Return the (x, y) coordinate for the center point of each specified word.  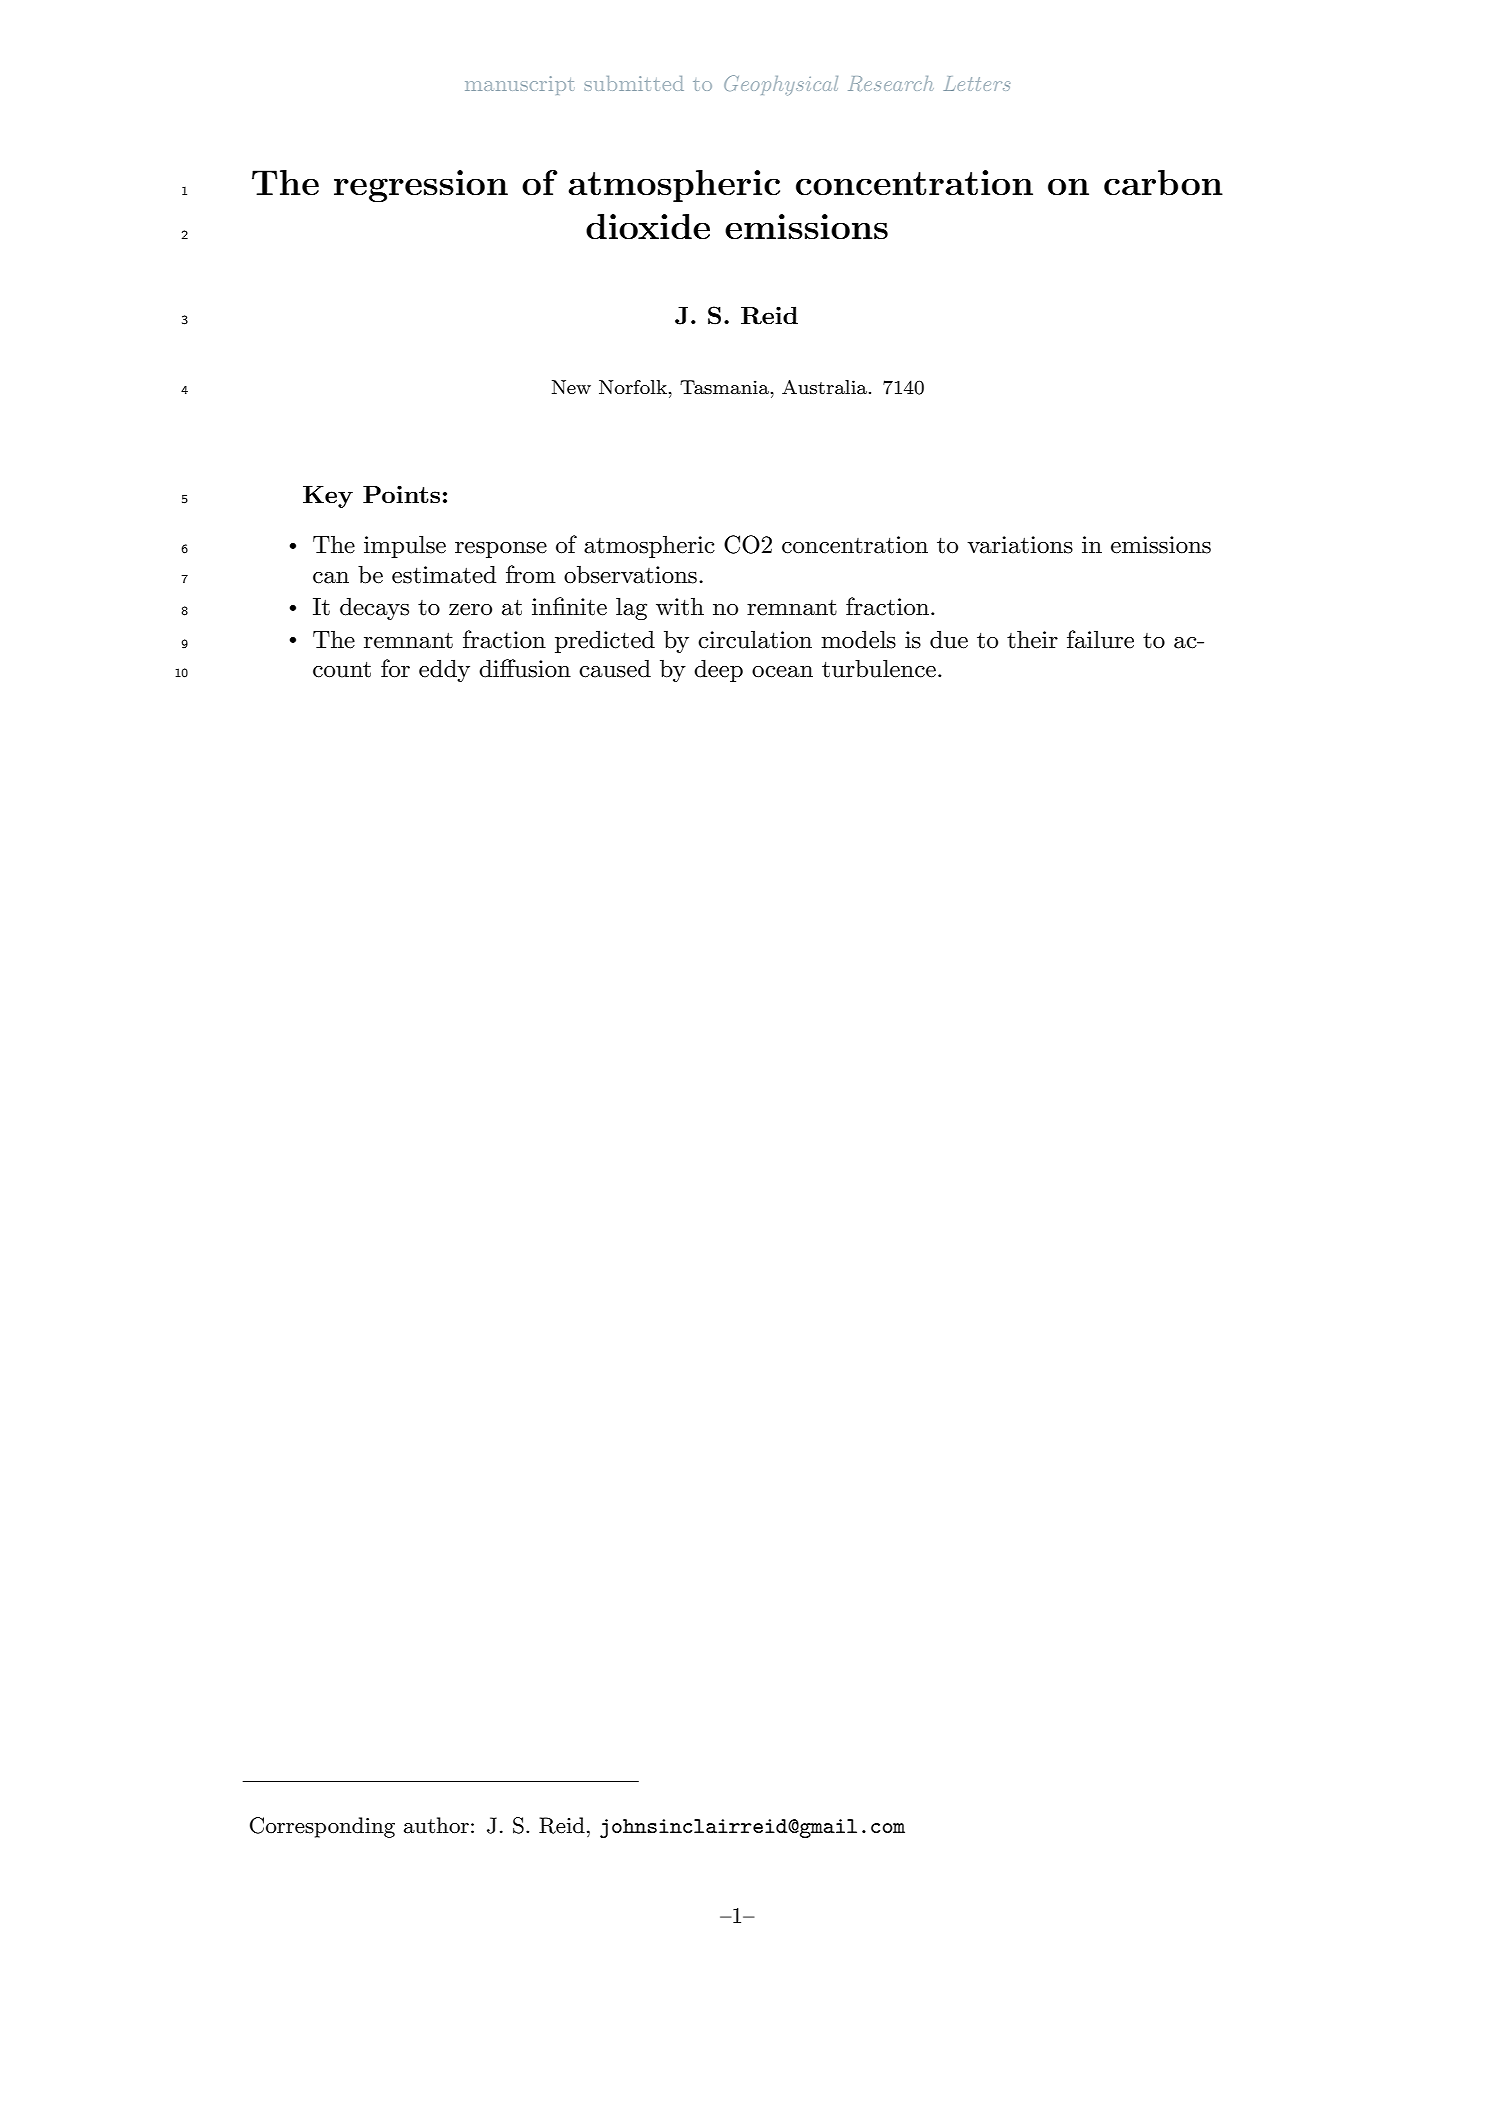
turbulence (879, 668)
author (436, 1825)
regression (421, 186)
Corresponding (322, 1827)
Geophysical (781, 85)
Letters (977, 83)
